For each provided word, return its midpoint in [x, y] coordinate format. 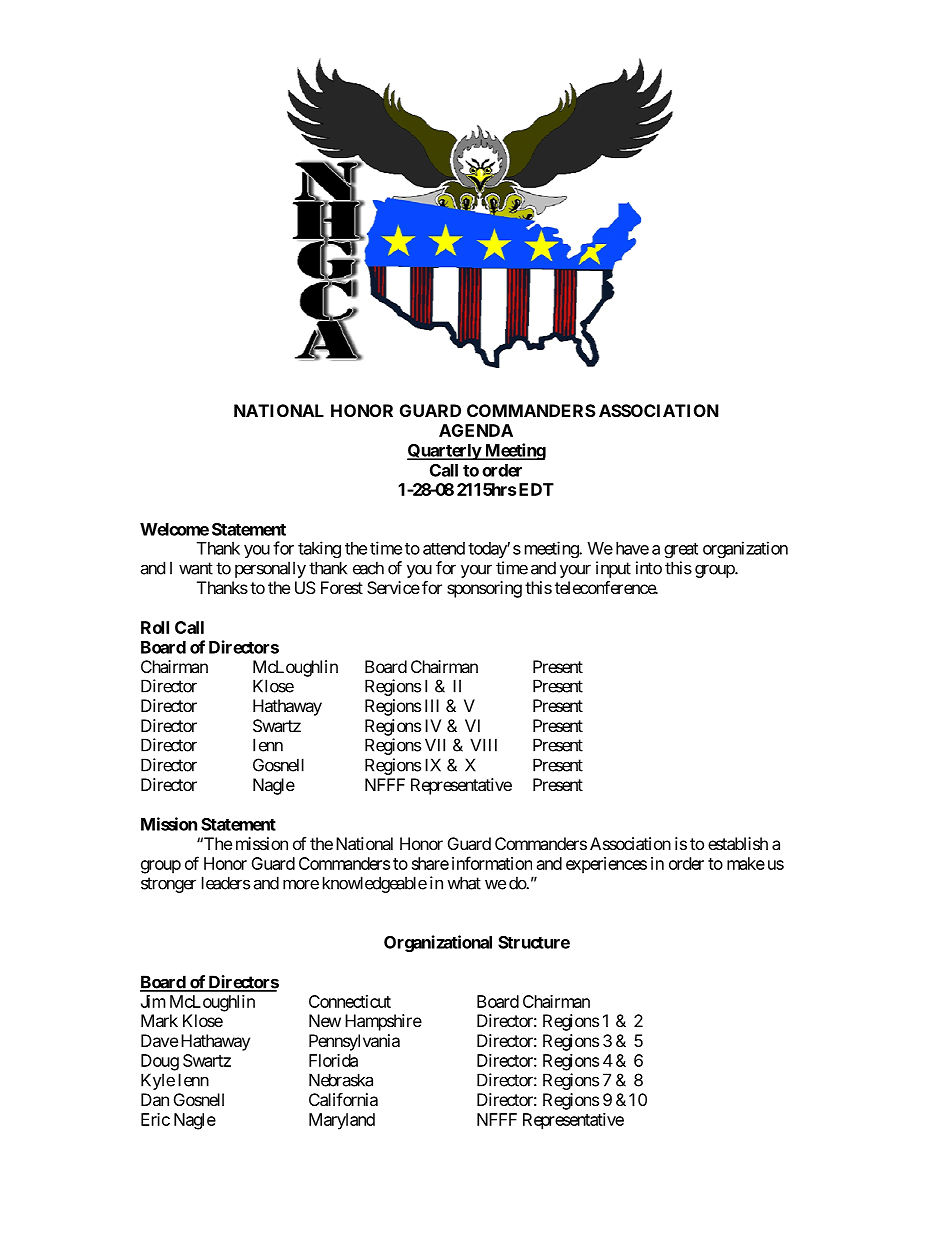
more [301, 884]
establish [738, 843]
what [464, 883]
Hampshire [383, 1022]
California [343, 1099]
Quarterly [444, 452]
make [746, 863]
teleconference [606, 587]
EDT [536, 489]
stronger [168, 885]
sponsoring [484, 589]
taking [319, 549]
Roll [155, 627]
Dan [155, 1099]
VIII [483, 745]
